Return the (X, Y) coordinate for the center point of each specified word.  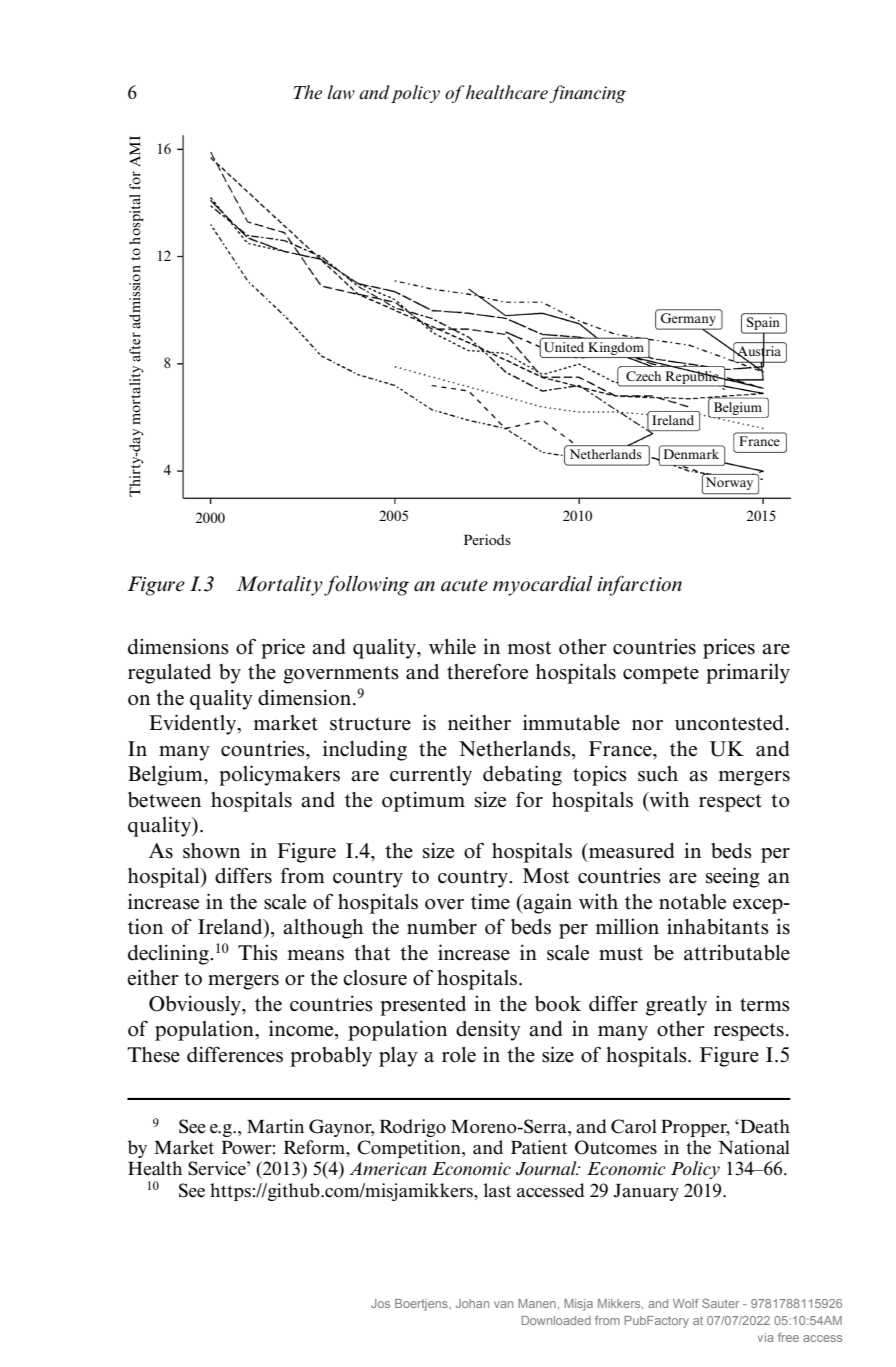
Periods (487, 539)
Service (218, 1168)
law (341, 92)
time (490, 901)
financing (587, 94)
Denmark (691, 454)
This (258, 952)
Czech (643, 376)
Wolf (686, 1303)
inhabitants (718, 926)
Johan (472, 1303)
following (366, 585)
